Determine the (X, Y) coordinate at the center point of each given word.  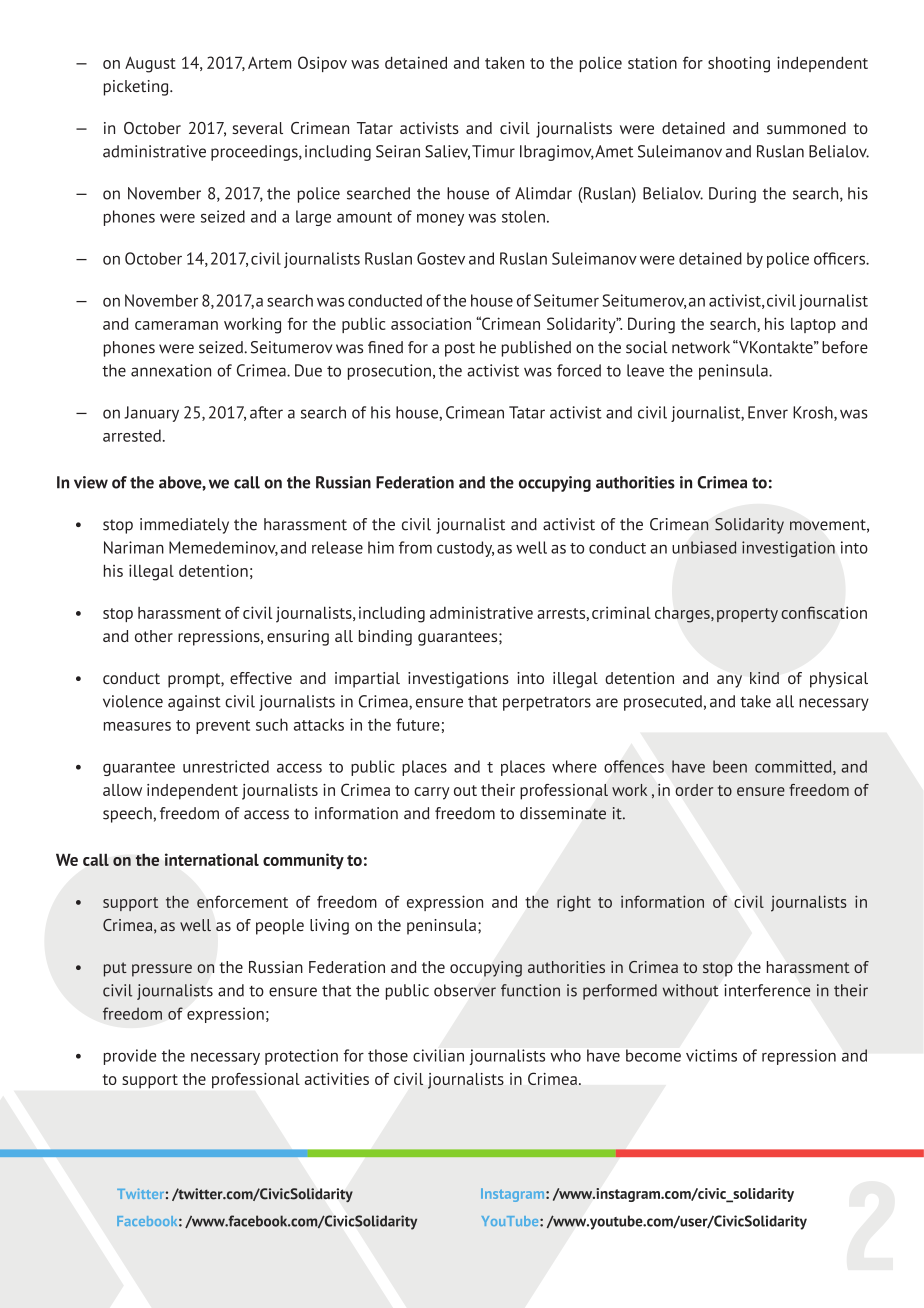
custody (465, 549)
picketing (137, 88)
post (460, 349)
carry (431, 793)
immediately (184, 526)
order (694, 790)
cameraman (176, 325)
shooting (739, 64)
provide (130, 1057)
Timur (493, 151)
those (388, 1055)
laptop (813, 325)
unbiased (704, 547)
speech (128, 815)
